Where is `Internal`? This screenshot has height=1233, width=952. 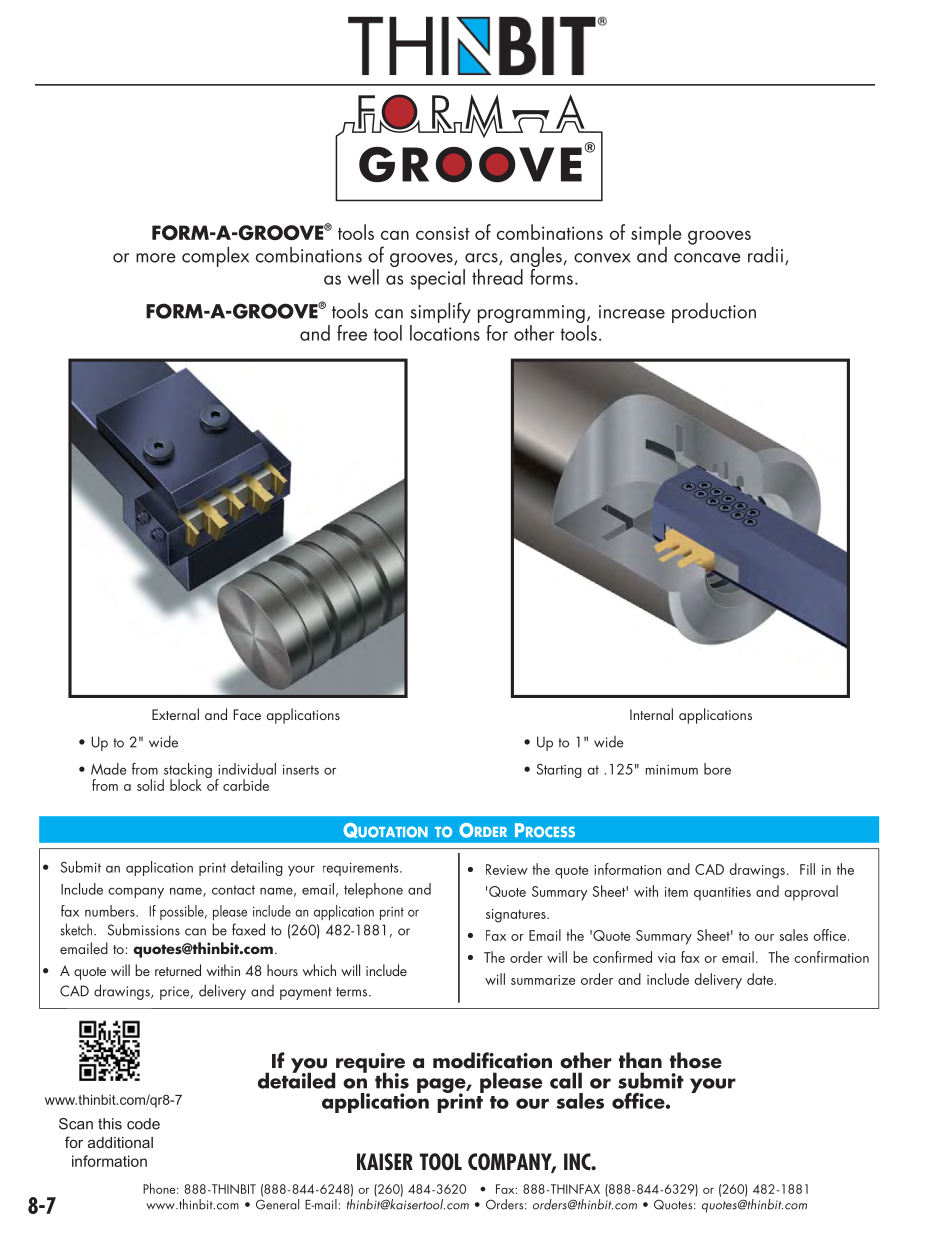
Internal is located at coordinates (651, 714).
